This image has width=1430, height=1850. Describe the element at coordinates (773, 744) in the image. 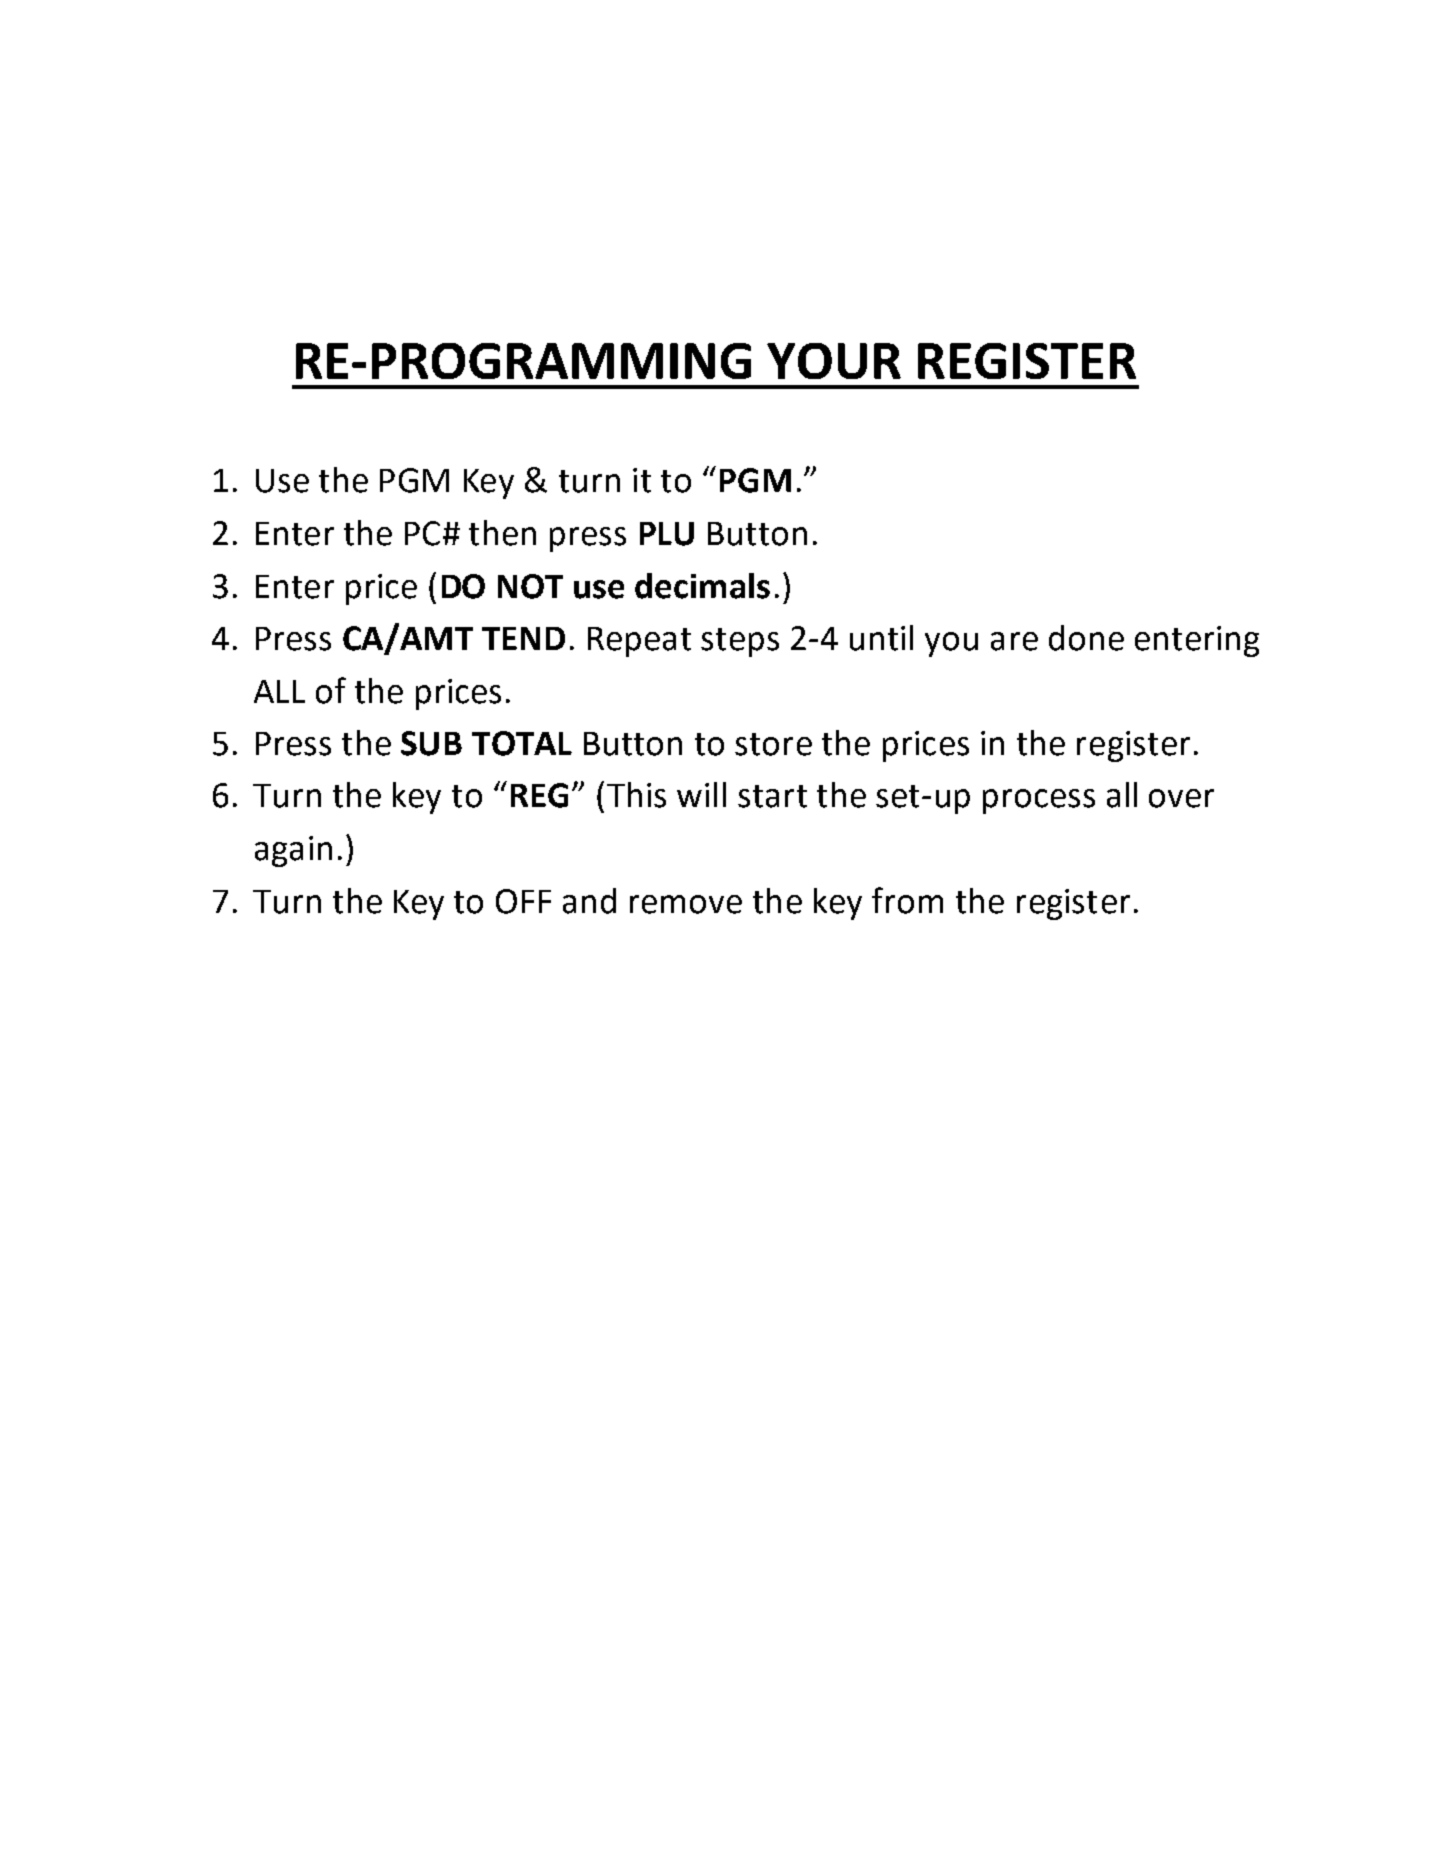

I see `store` at that location.
